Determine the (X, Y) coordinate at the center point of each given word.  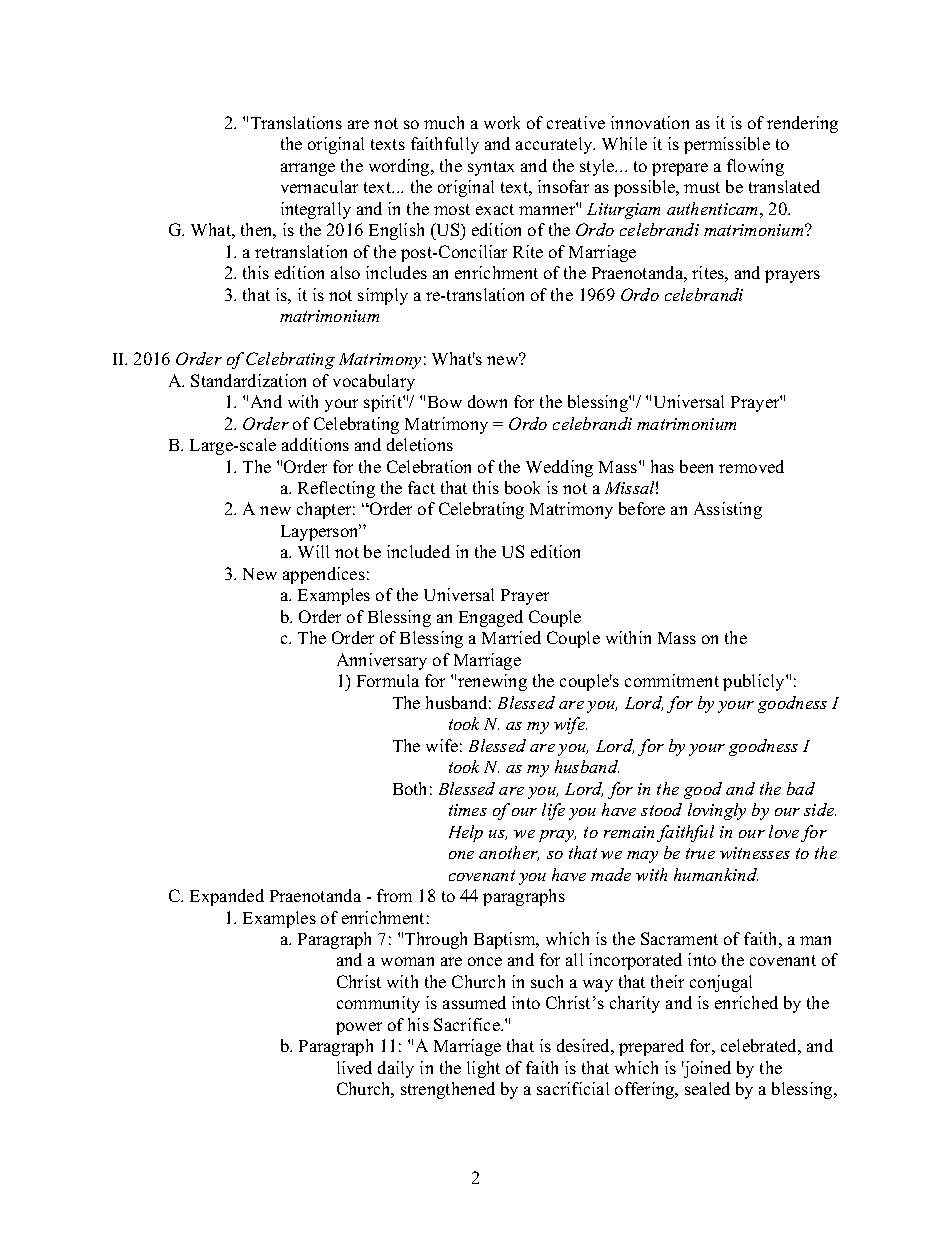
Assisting (728, 510)
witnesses (755, 853)
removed (751, 466)
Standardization (248, 380)
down (487, 401)
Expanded (227, 897)
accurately (555, 145)
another (509, 853)
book (522, 487)
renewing (492, 682)
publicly (755, 682)
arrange (308, 169)
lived (354, 1067)
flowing (755, 167)
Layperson (321, 532)
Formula (388, 680)
